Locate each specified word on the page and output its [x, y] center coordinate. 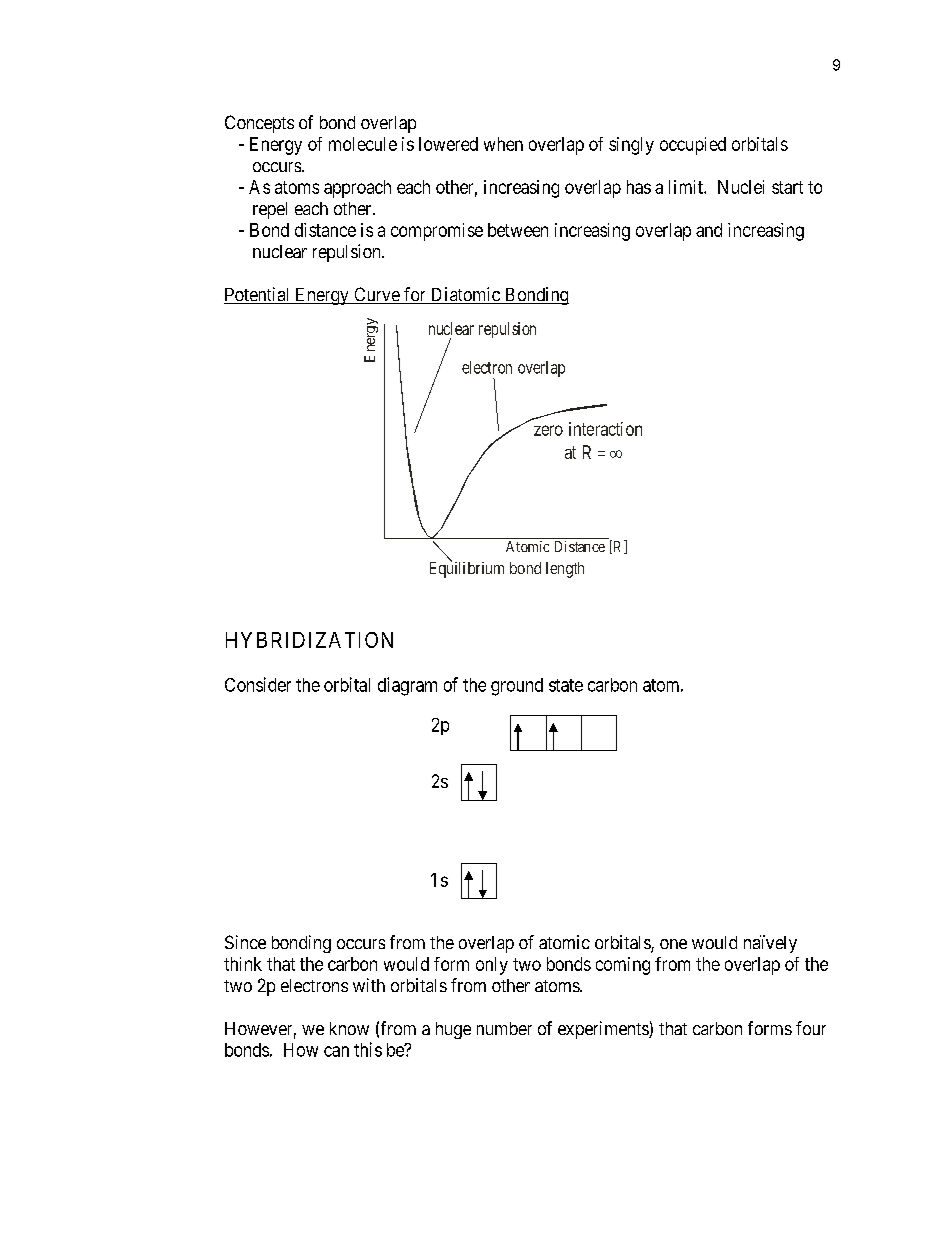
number [504, 1028]
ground [517, 687]
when [503, 144]
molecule [363, 144]
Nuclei [741, 187]
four [811, 1028]
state [566, 685]
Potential [258, 295]
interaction [605, 429]
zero [548, 430]
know [349, 1028]
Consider [258, 684]
